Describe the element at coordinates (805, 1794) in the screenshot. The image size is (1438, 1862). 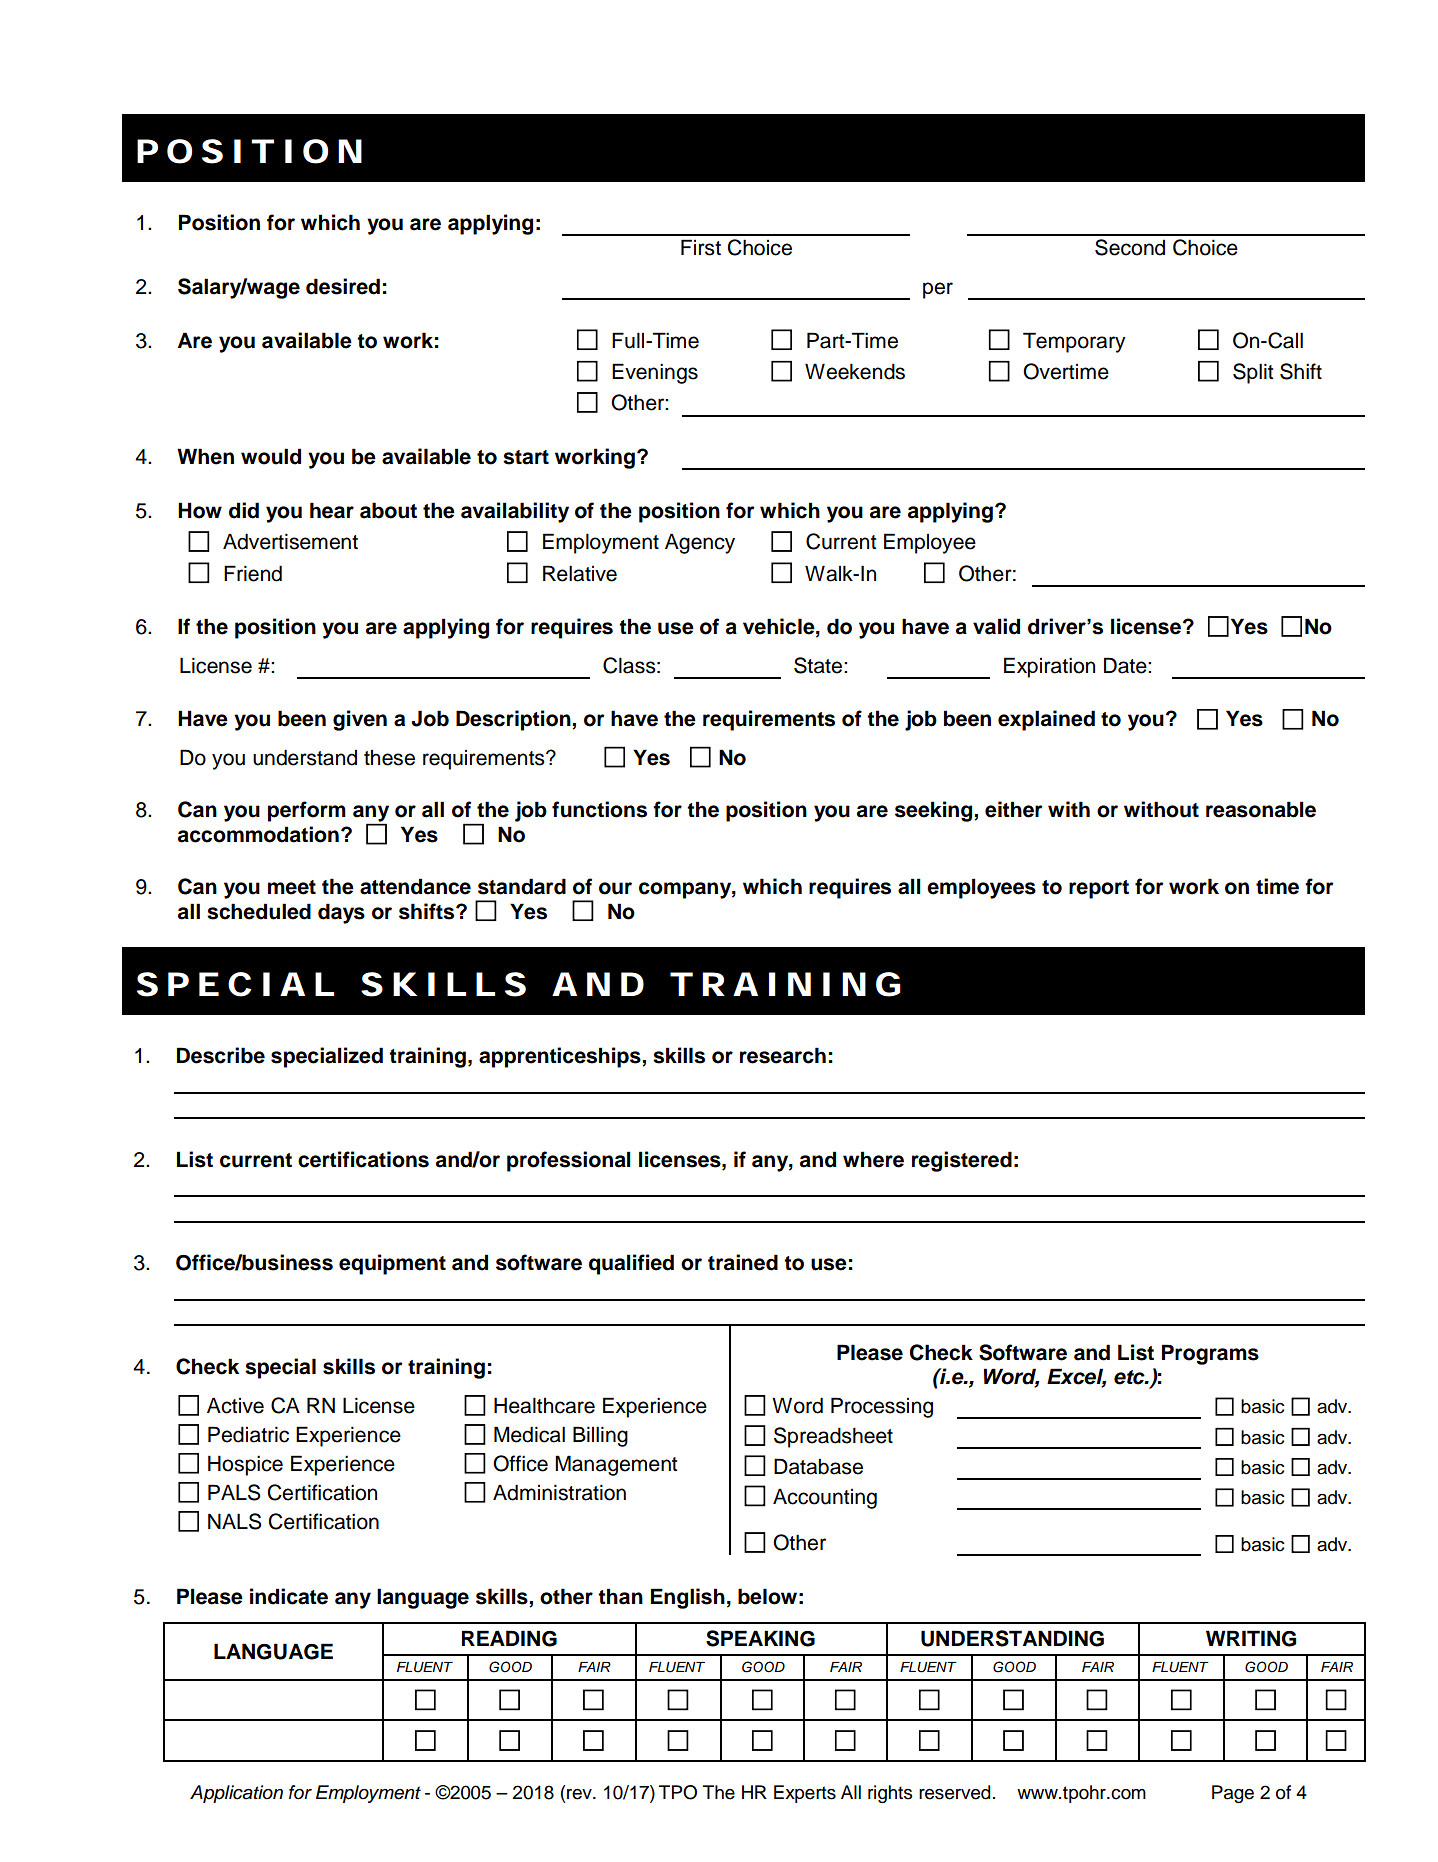
I see `Experts` at that location.
